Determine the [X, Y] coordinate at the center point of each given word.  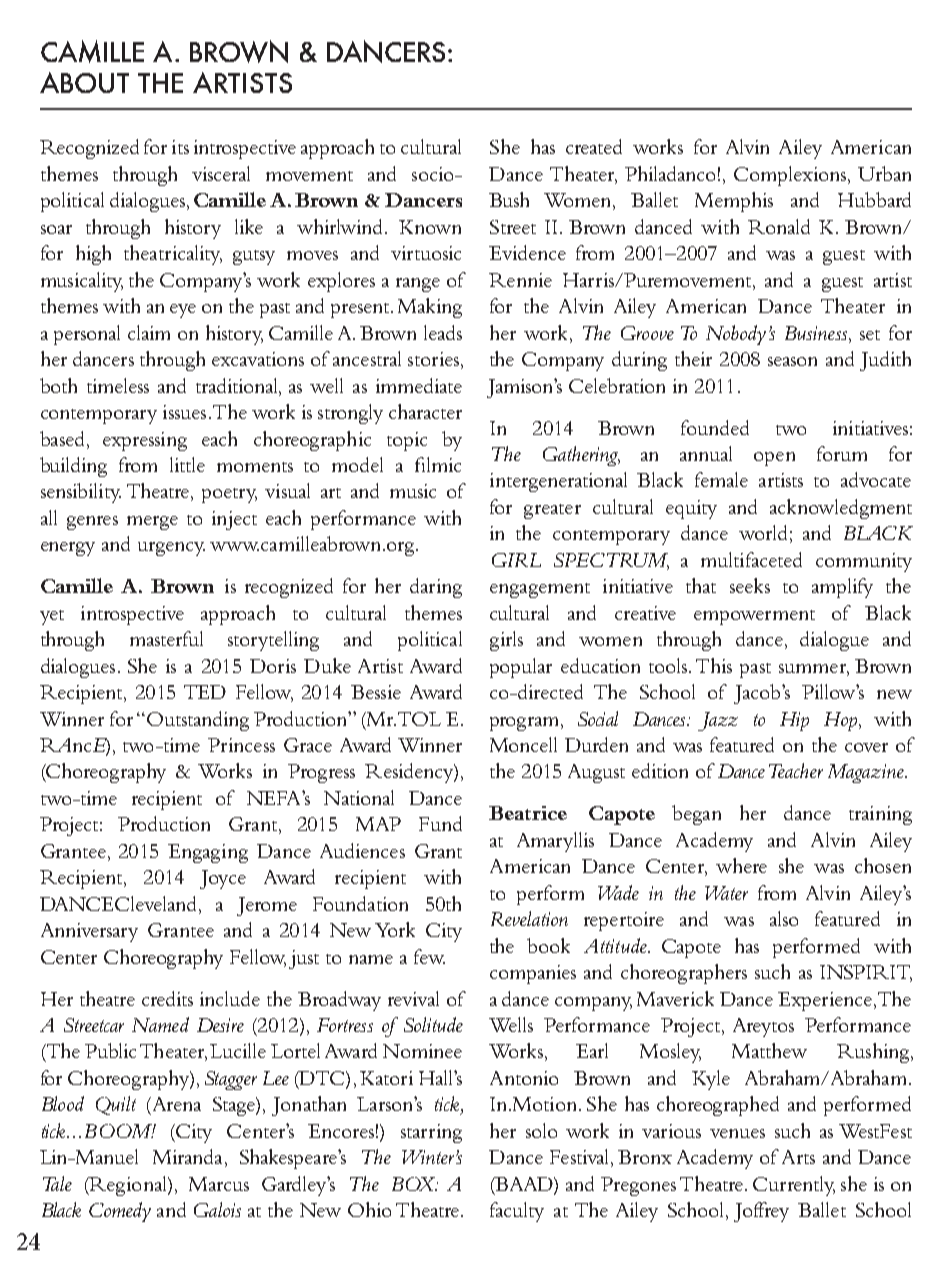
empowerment [754, 617]
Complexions [790, 176]
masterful [166, 638]
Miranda [189, 1158]
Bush [509, 199]
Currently [794, 1186]
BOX [415, 1184]
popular [521, 668]
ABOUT [84, 82]
